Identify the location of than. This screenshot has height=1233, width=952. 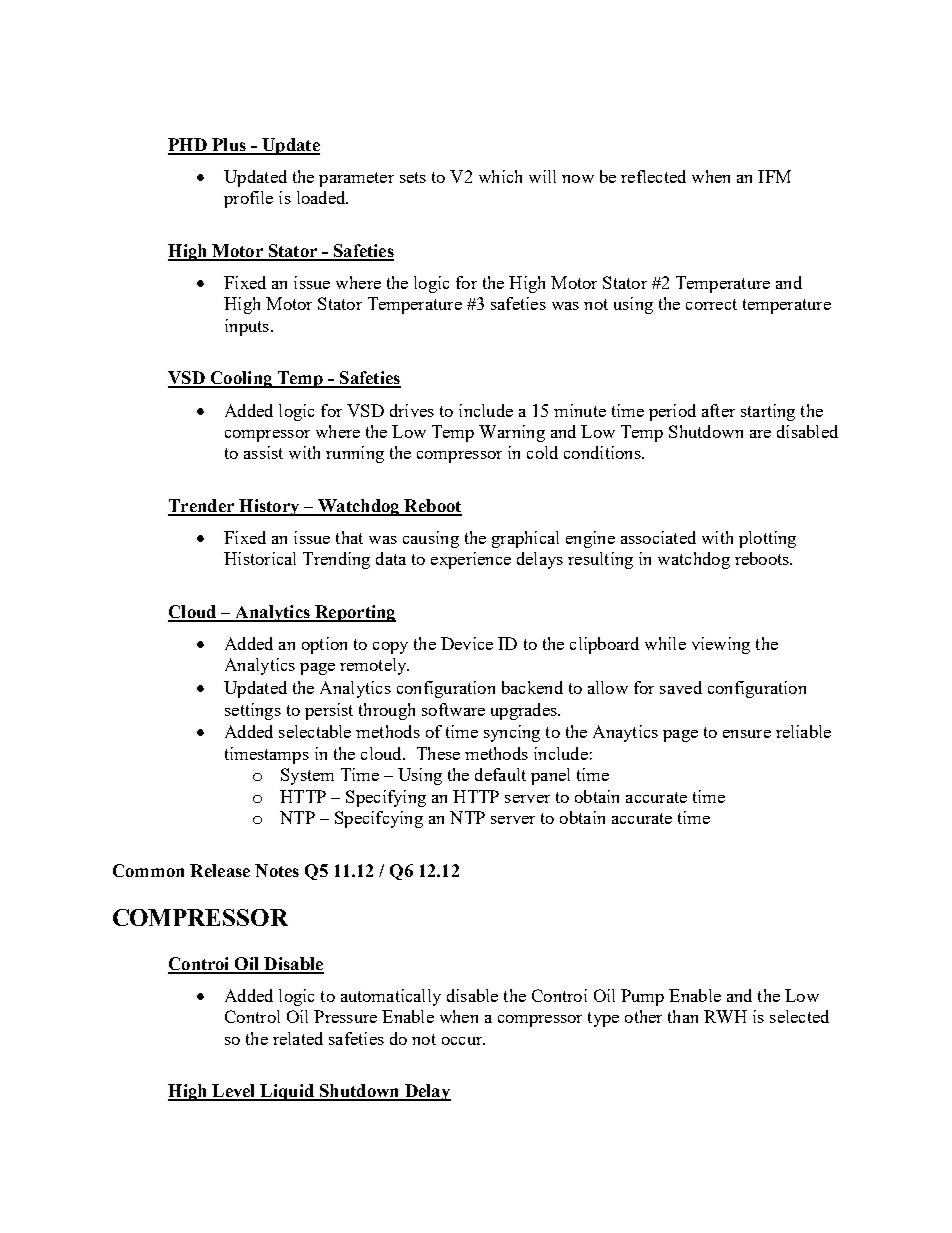
(683, 1016).
